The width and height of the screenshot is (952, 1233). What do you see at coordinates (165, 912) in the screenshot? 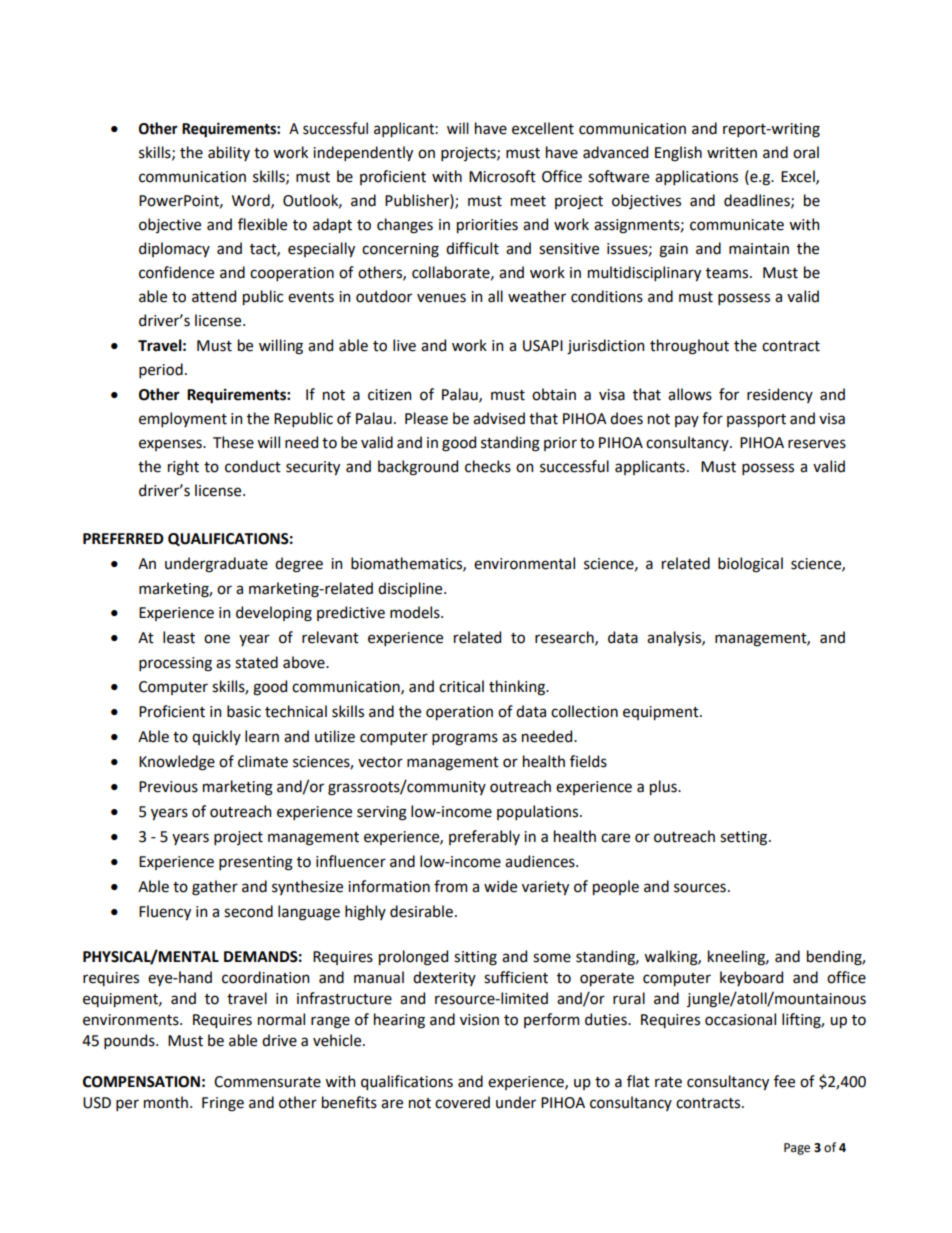
I see `Fluency` at bounding box center [165, 912].
